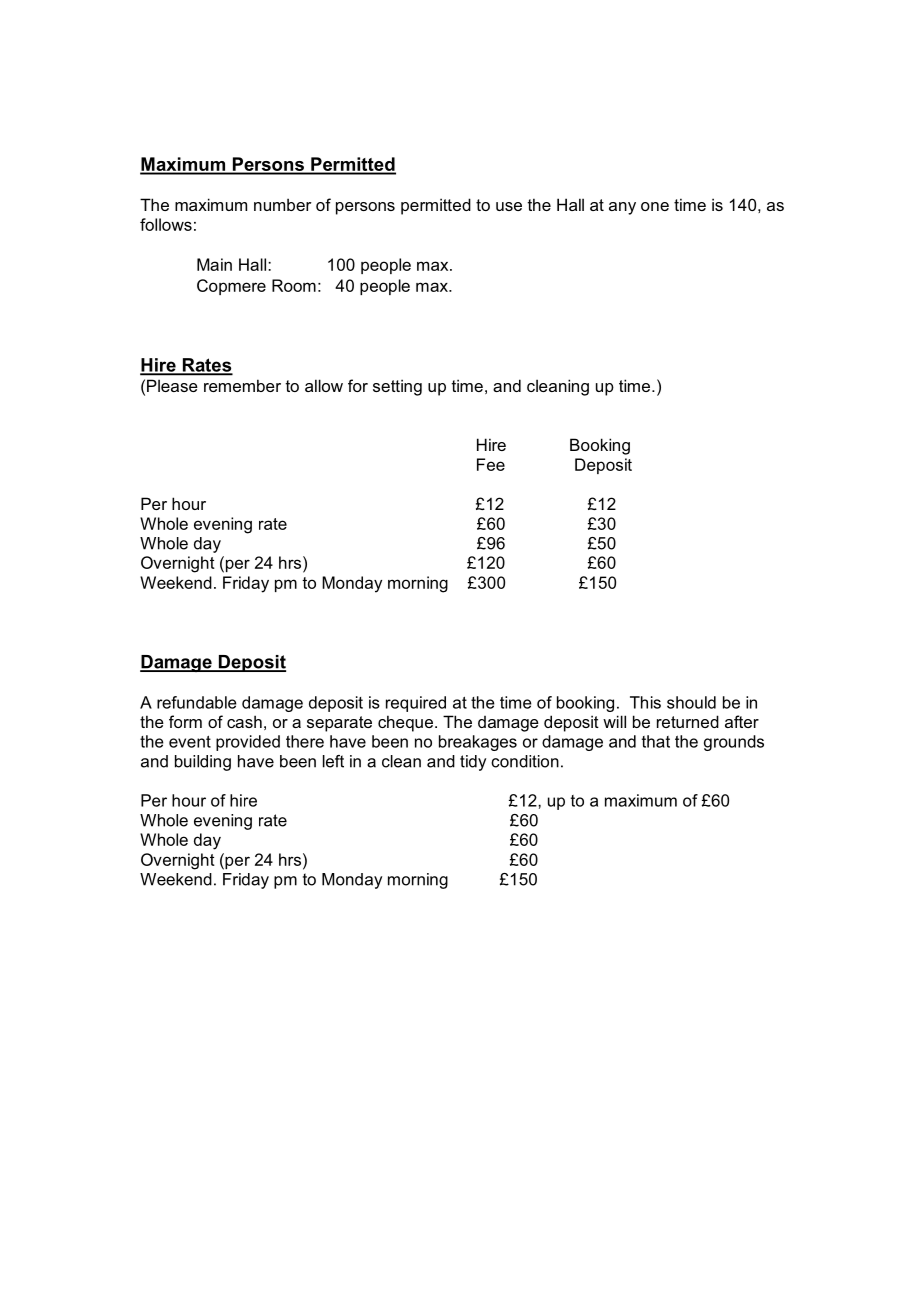 The height and width of the image is (1308, 924). I want to click on use, so click(509, 206).
